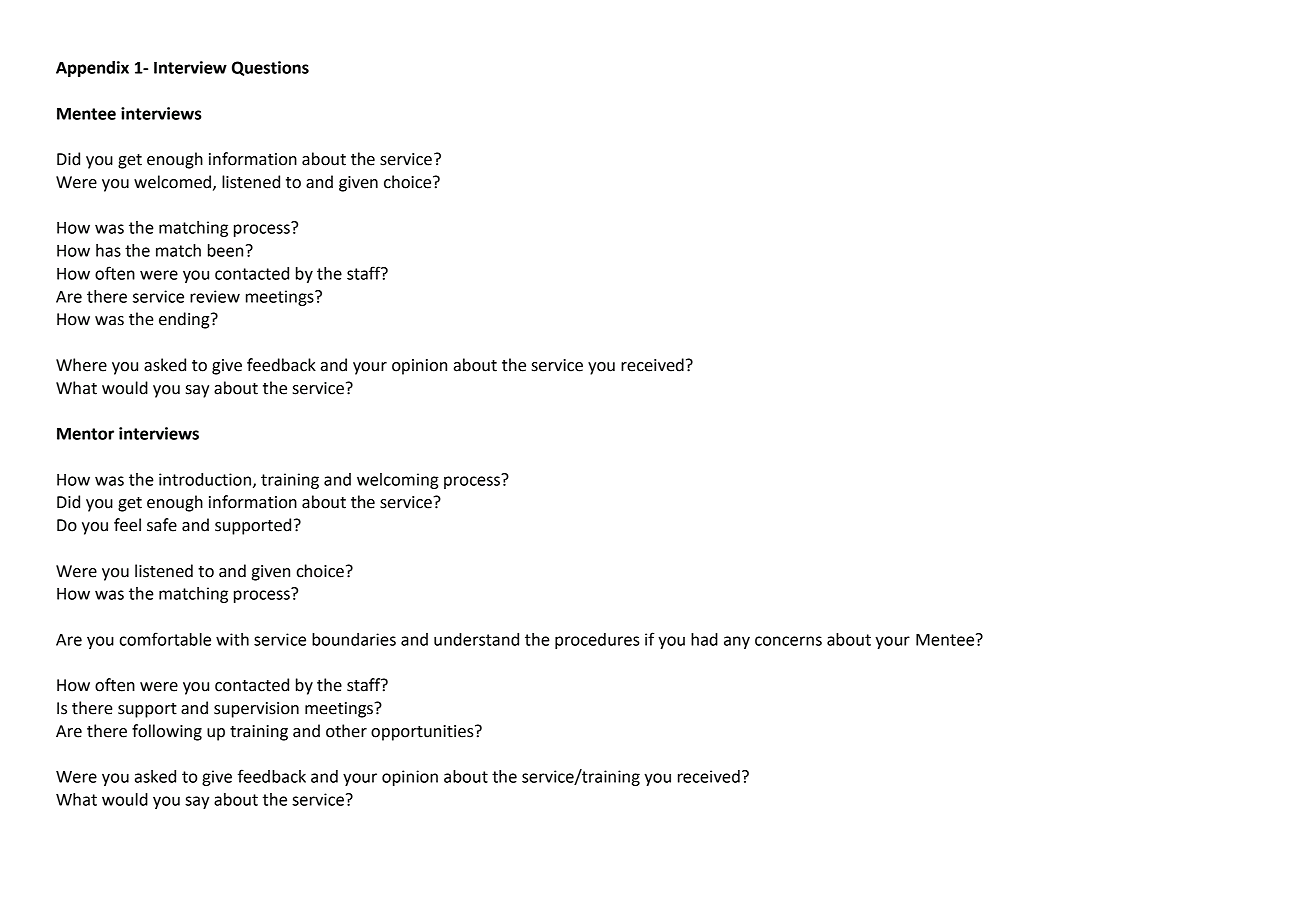  What do you see at coordinates (167, 732) in the screenshot?
I see `following` at bounding box center [167, 732].
